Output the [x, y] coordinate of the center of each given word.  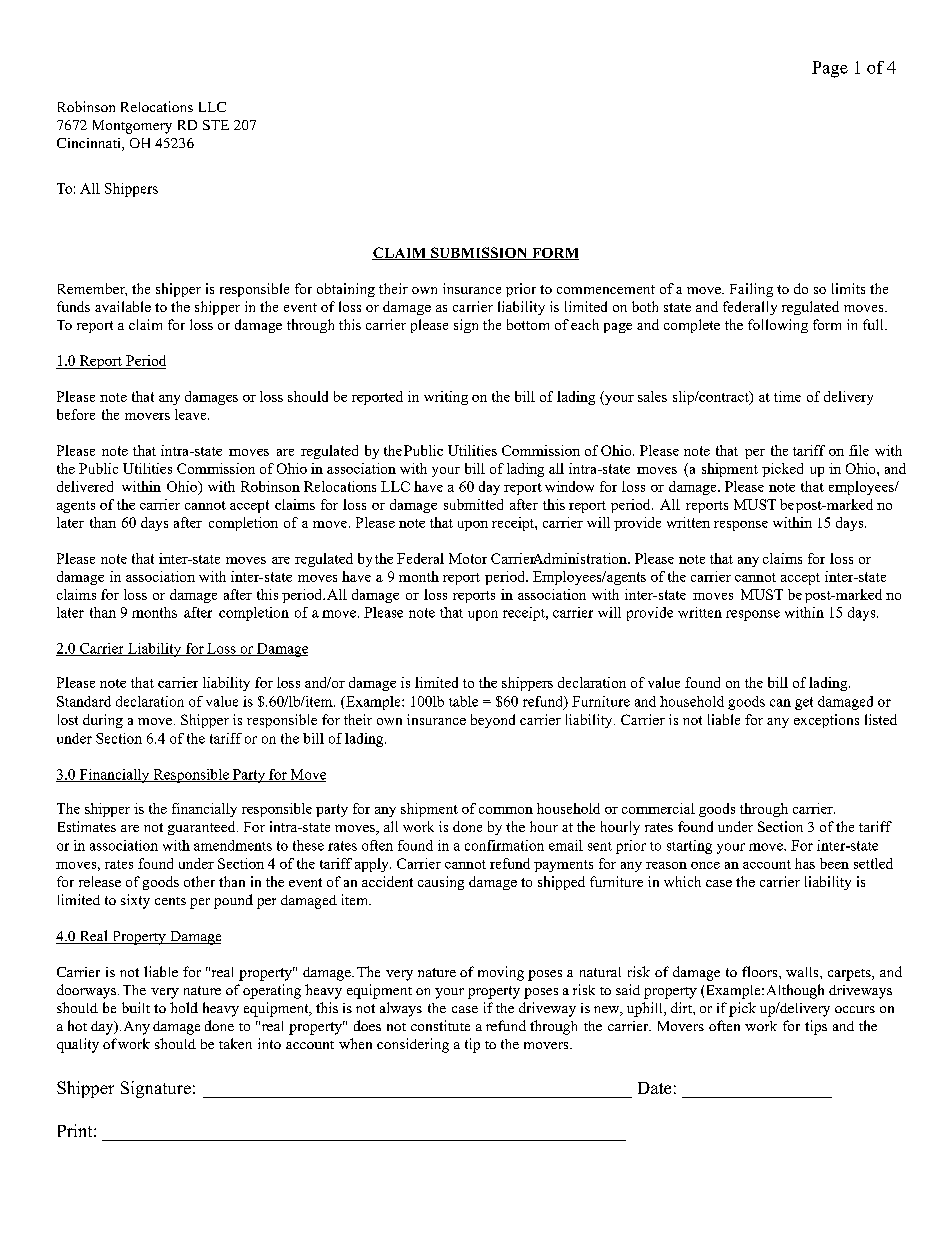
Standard [84, 701]
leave [192, 414]
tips [816, 1027]
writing [446, 398]
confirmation [504, 845]
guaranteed [203, 828]
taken [235, 1043]
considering [413, 1045]
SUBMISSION [479, 253]
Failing [751, 290]
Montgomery [132, 127]
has [805, 863]
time [787, 396]
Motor [468, 558]
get [804, 703]
